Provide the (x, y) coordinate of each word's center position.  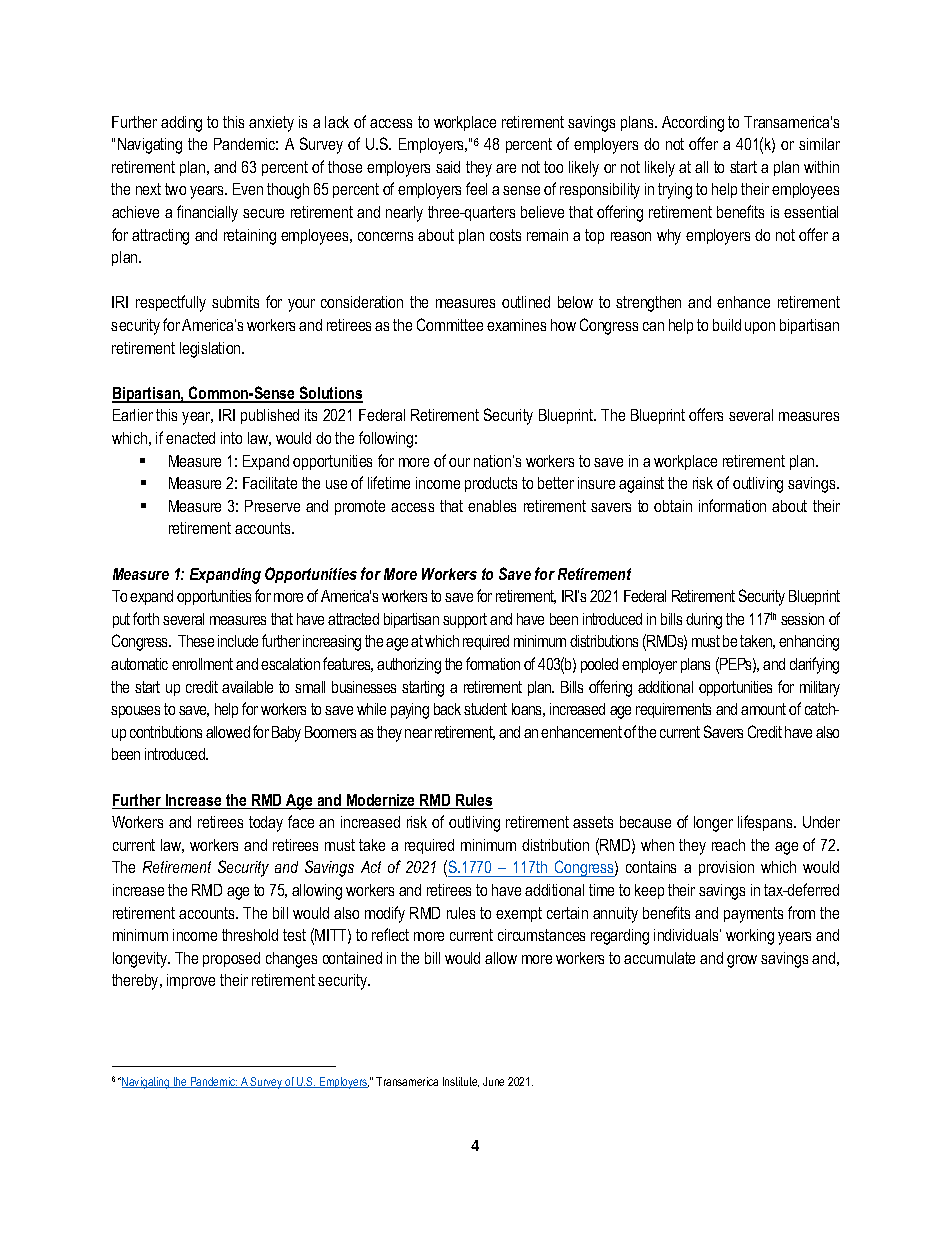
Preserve (272, 506)
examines (516, 325)
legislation (211, 350)
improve (191, 981)
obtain (673, 506)
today (266, 824)
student (485, 709)
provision (726, 868)
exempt (519, 914)
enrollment (202, 664)
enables (492, 506)
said (448, 167)
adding (181, 124)
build (727, 325)
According (693, 124)
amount (763, 709)
